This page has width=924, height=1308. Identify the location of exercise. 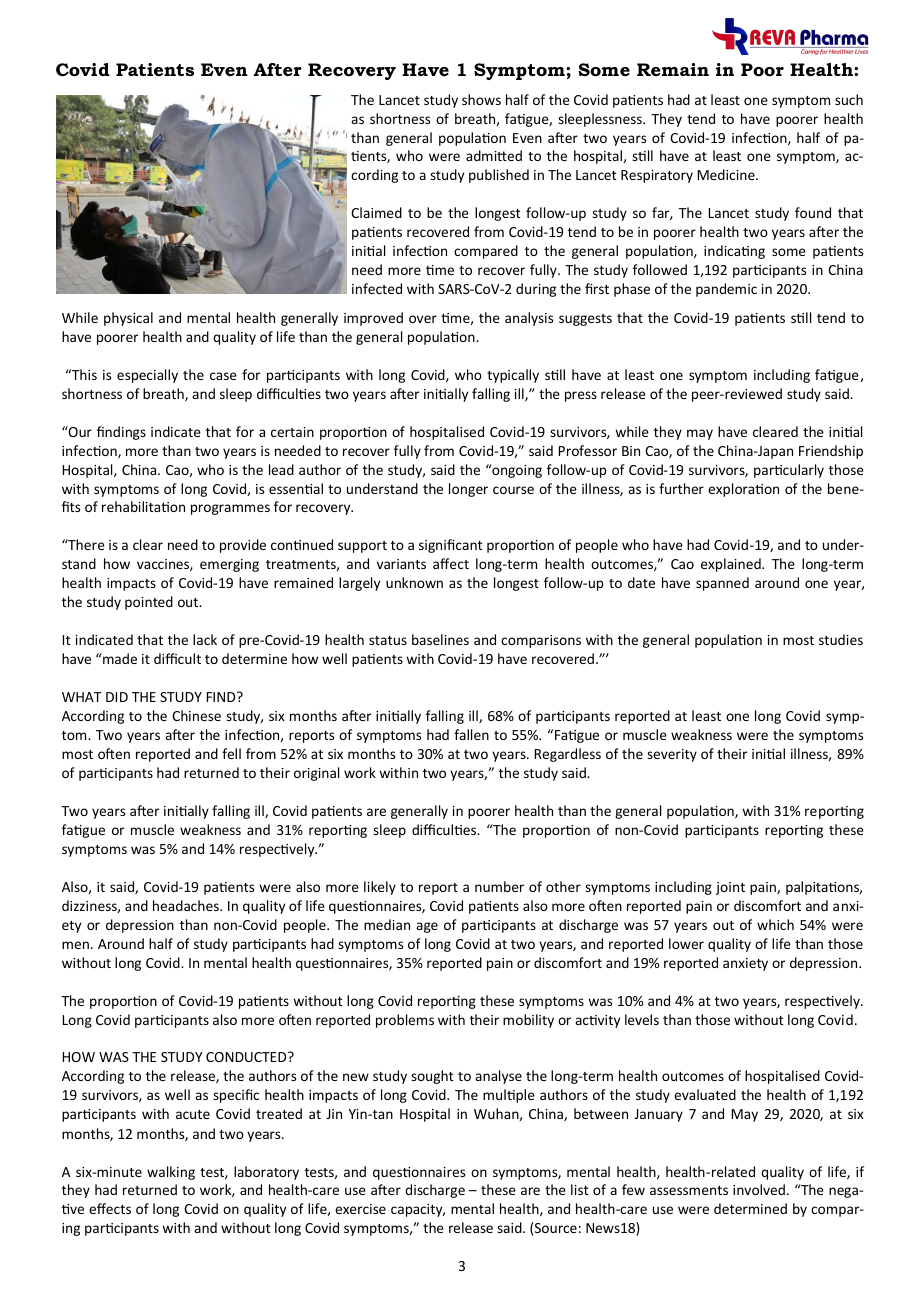
(360, 1209).
